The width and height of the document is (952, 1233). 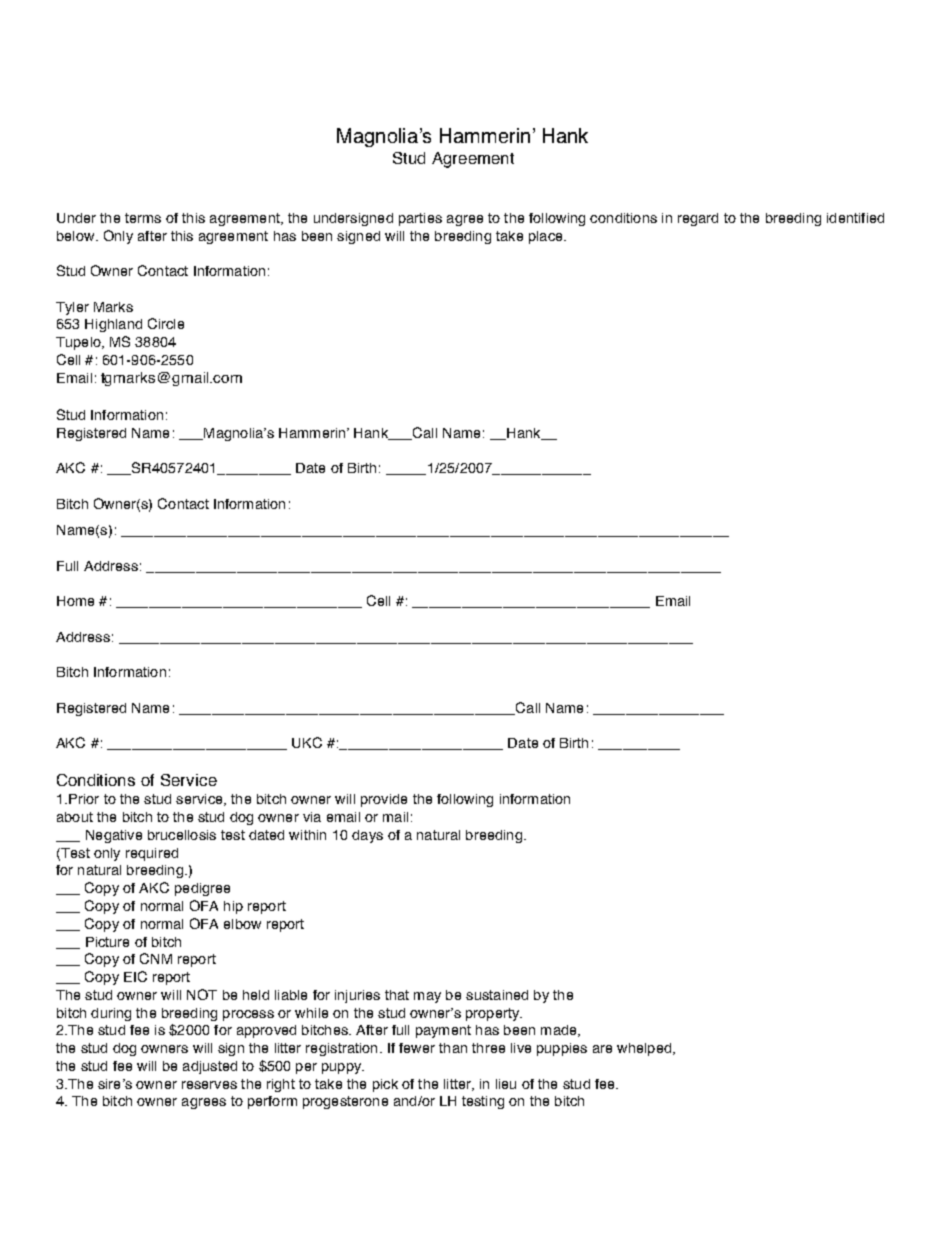 What do you see at coordinates (367, 836) in the document?
I see `days` at bounding box center [367, 836].
